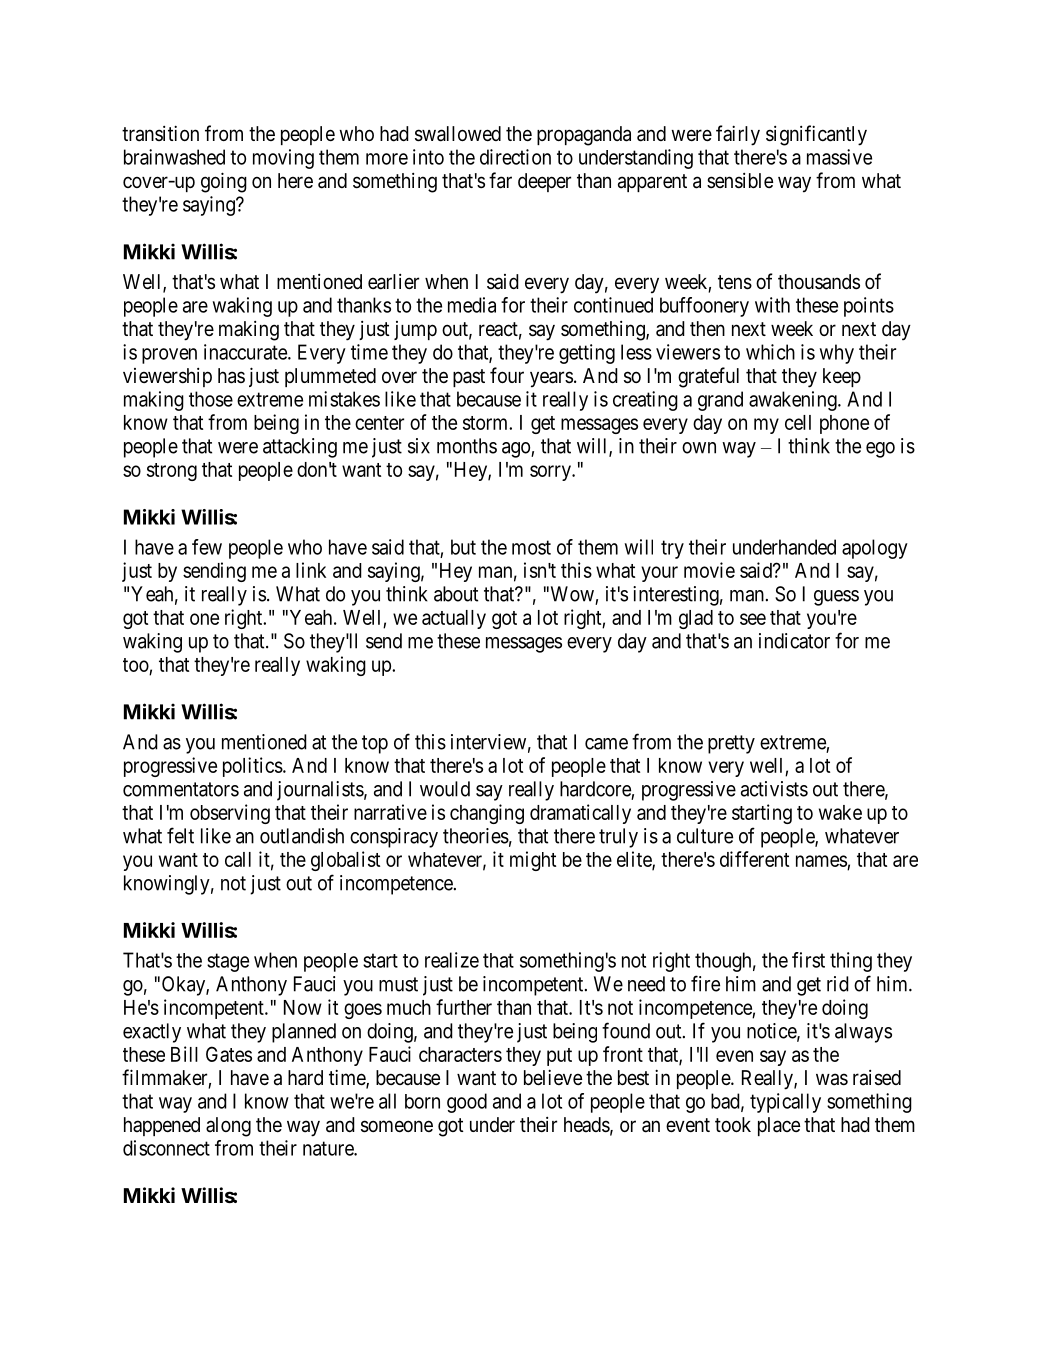 The height and width of the screenshot is (1347, 1041). What do you see at coordinates (311, 570) in the screenshot?
I see `link` at bounding box center [311, 570].
